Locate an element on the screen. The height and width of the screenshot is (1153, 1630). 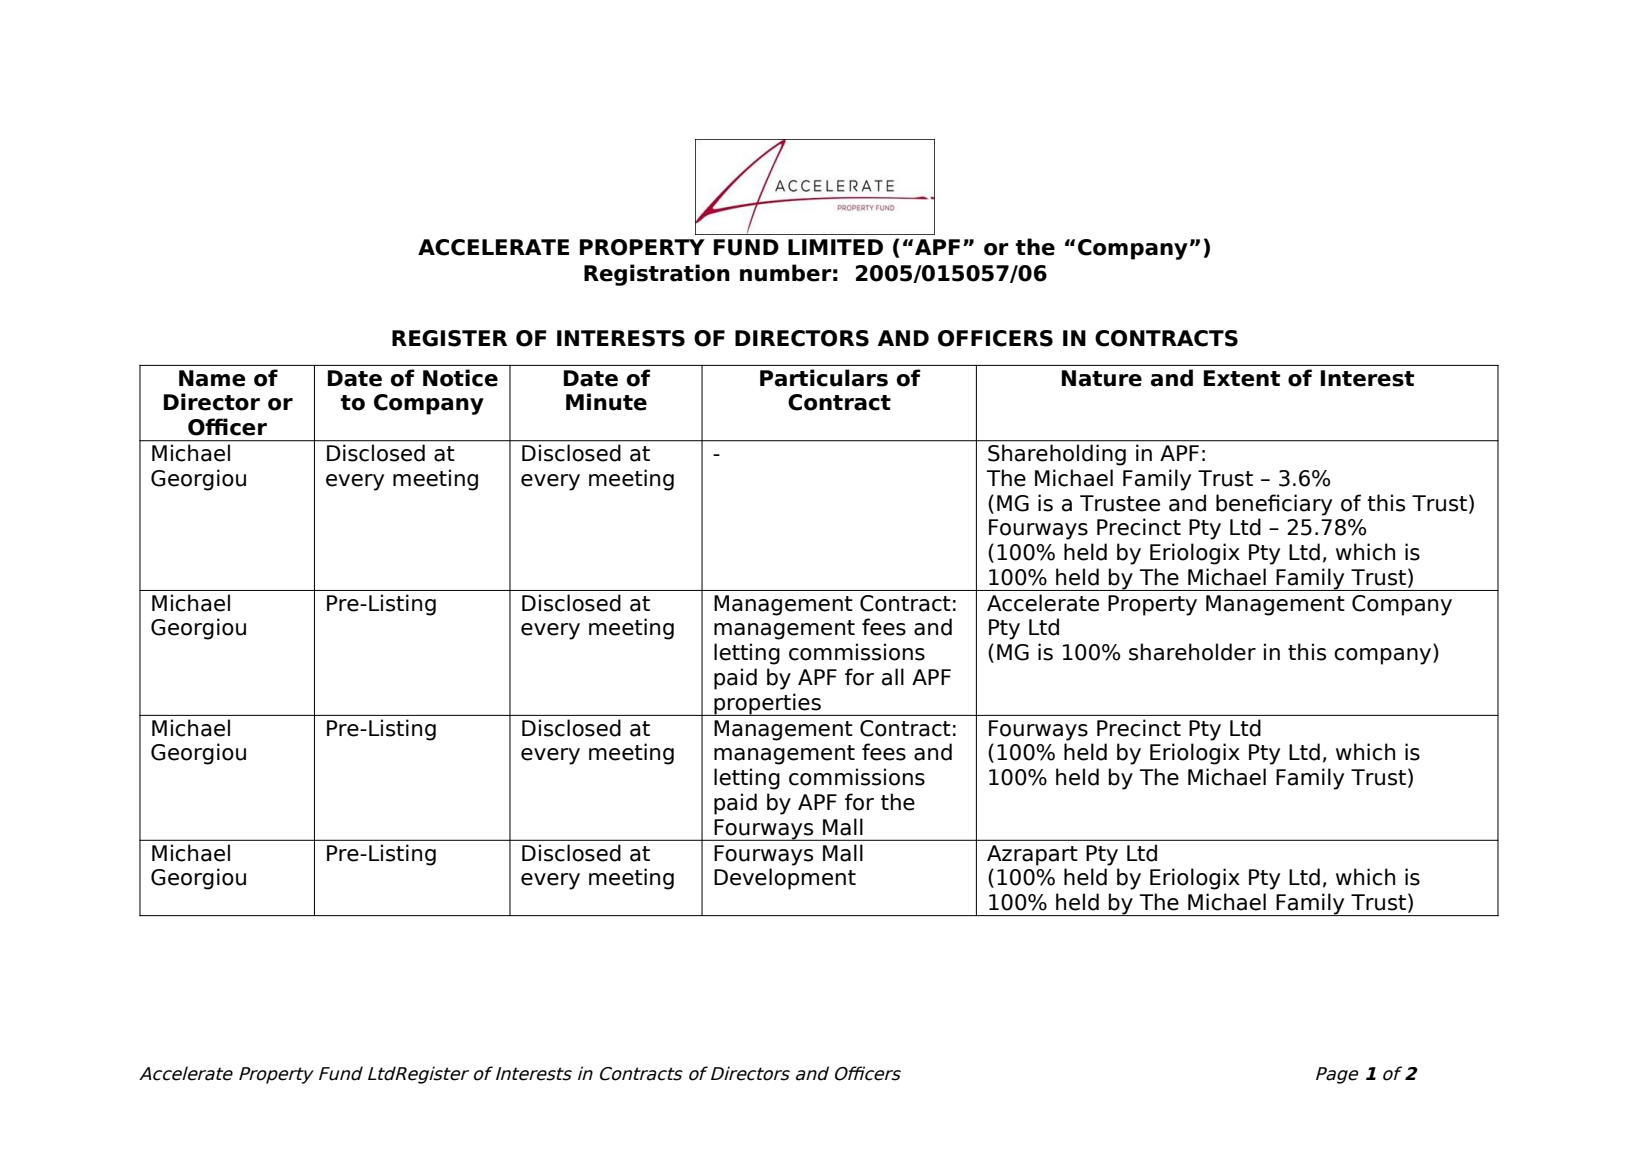
shareholder is located at coordinates (1192, 652).
